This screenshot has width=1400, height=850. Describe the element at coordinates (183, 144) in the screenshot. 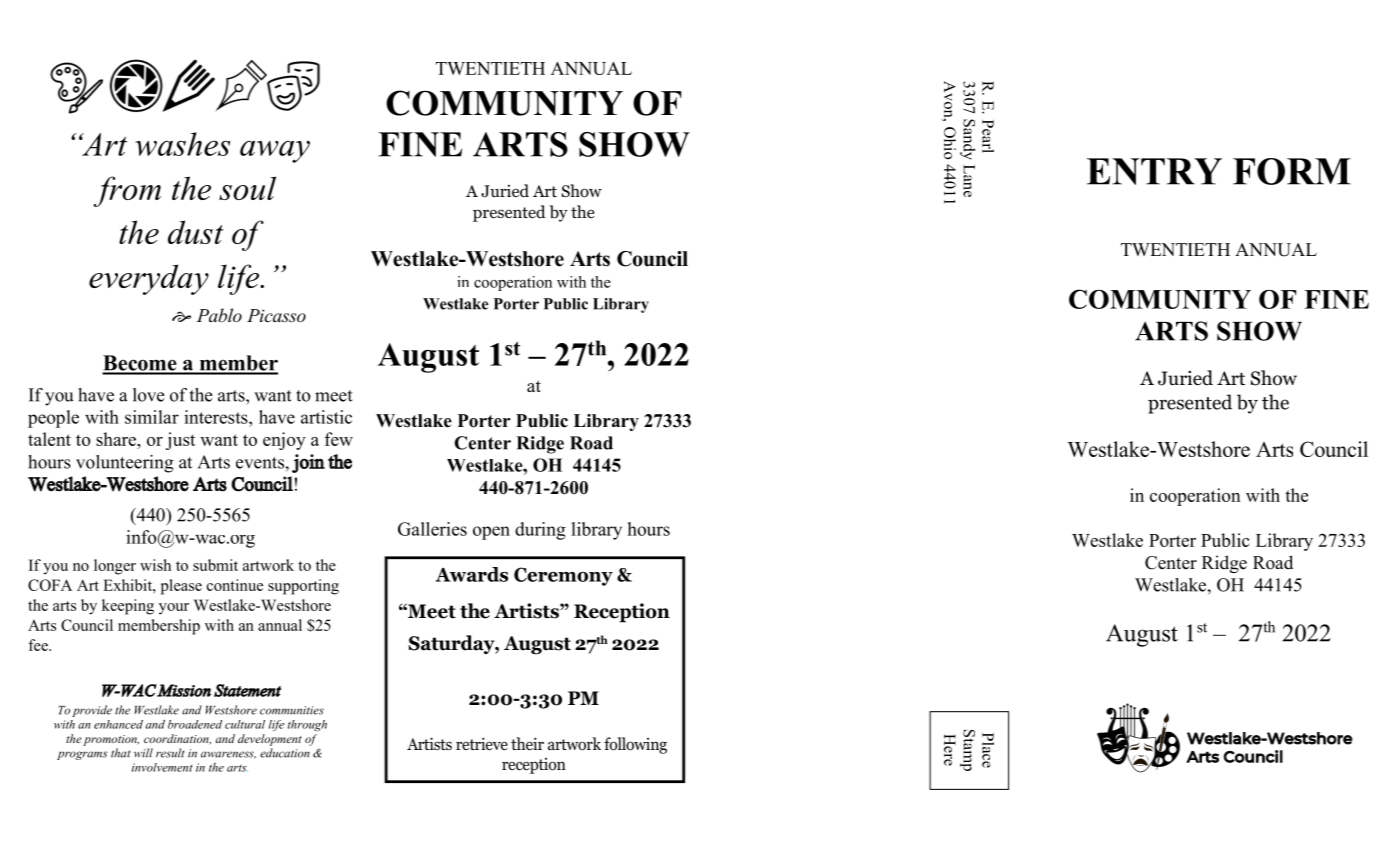

I see `washes` at that location.
